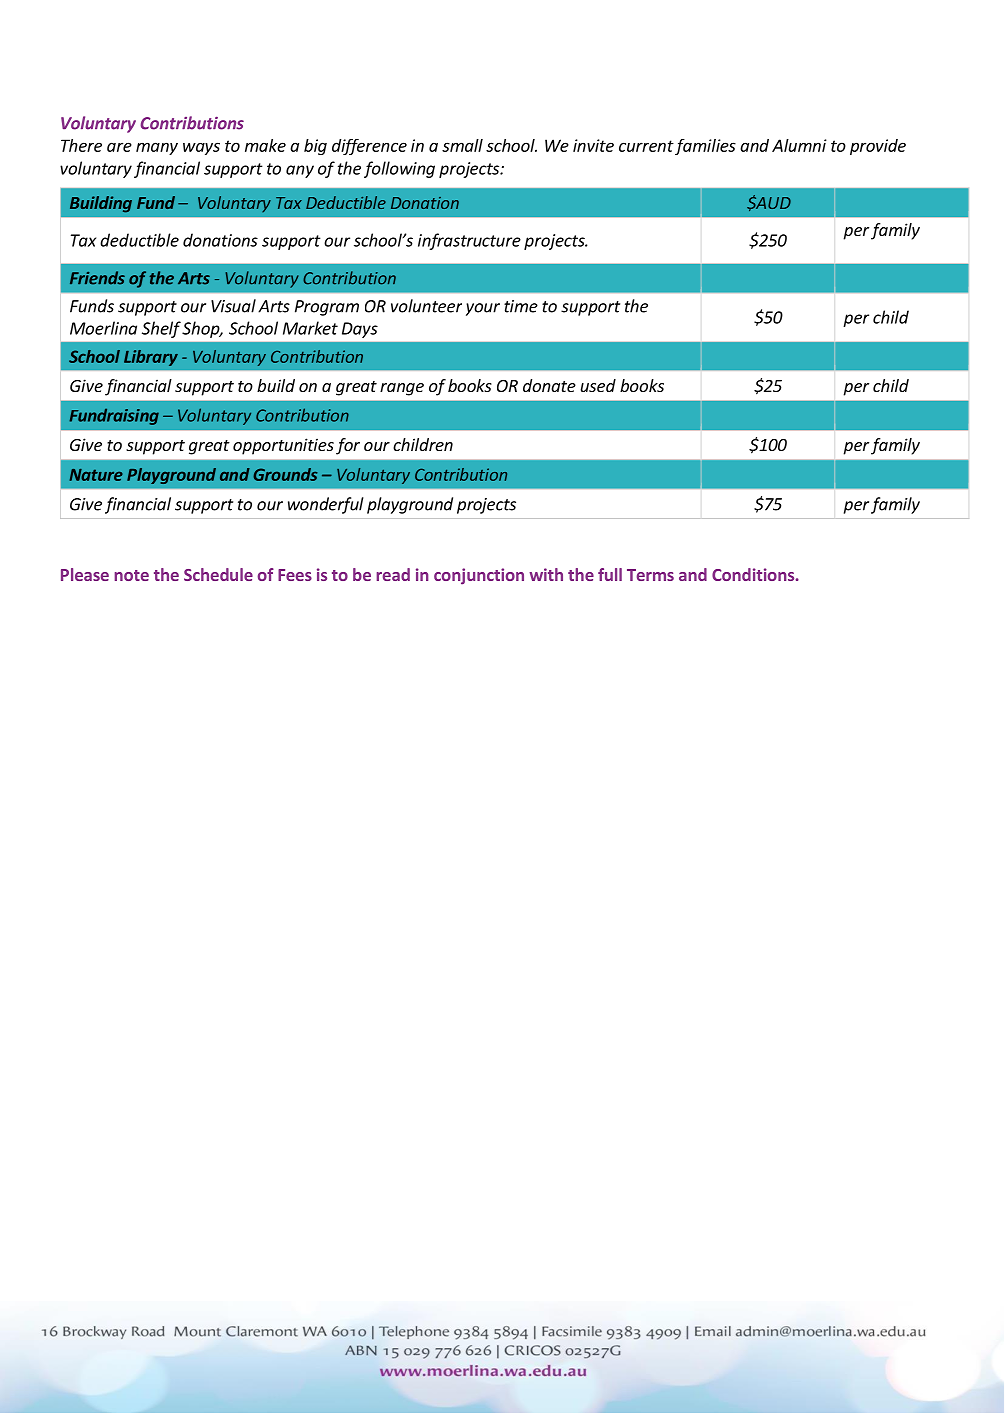 Image resolution: width=1005 pixels, height=1420 pixels. What do you see at coordinates (218, 574) in the document?
I see `Schedule` at bounding box center [218, 574].
